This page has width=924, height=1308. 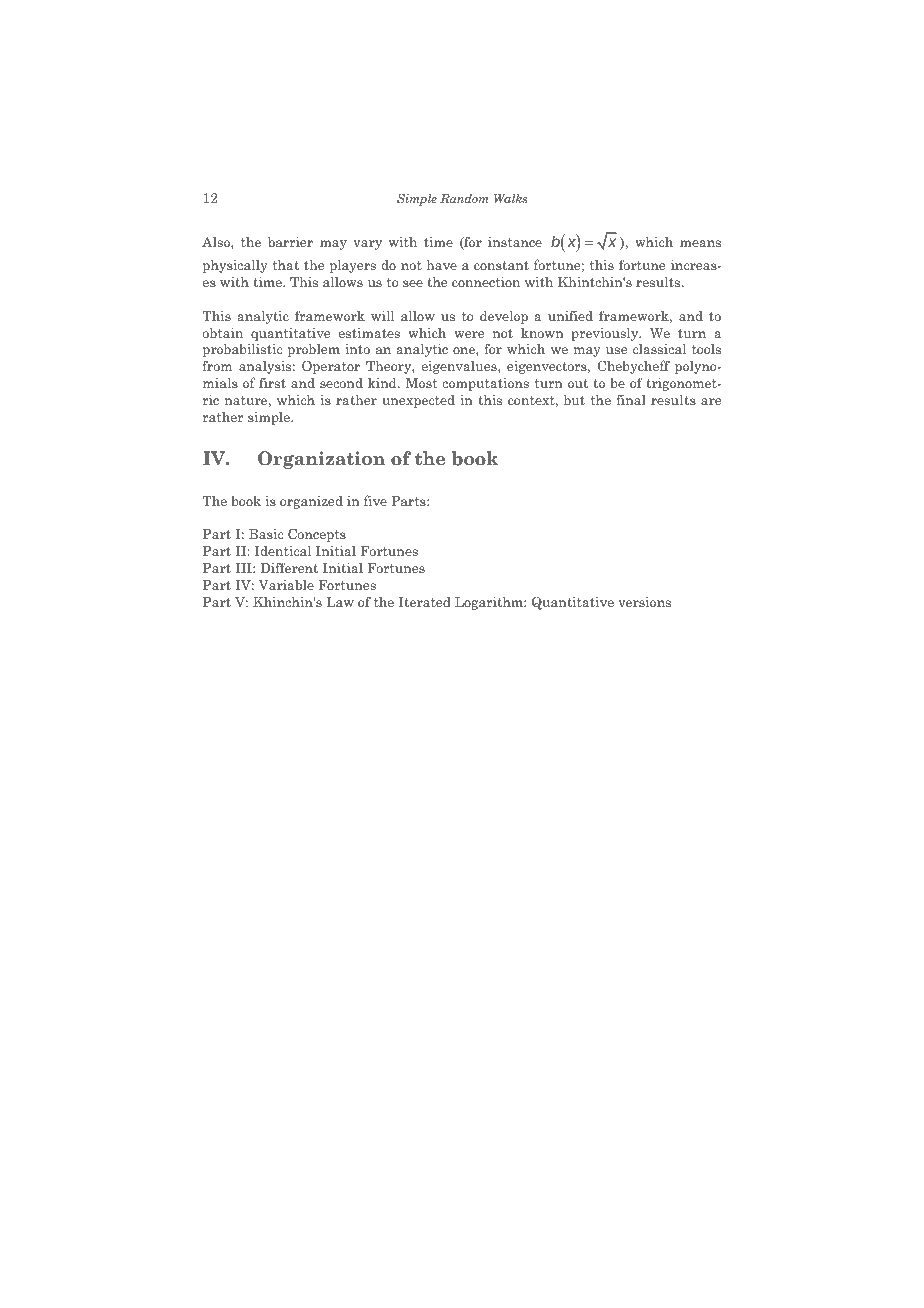 What do you see at coordinates (311, 502) in the page?
I see `organized` at bounding box center [311, 502].
